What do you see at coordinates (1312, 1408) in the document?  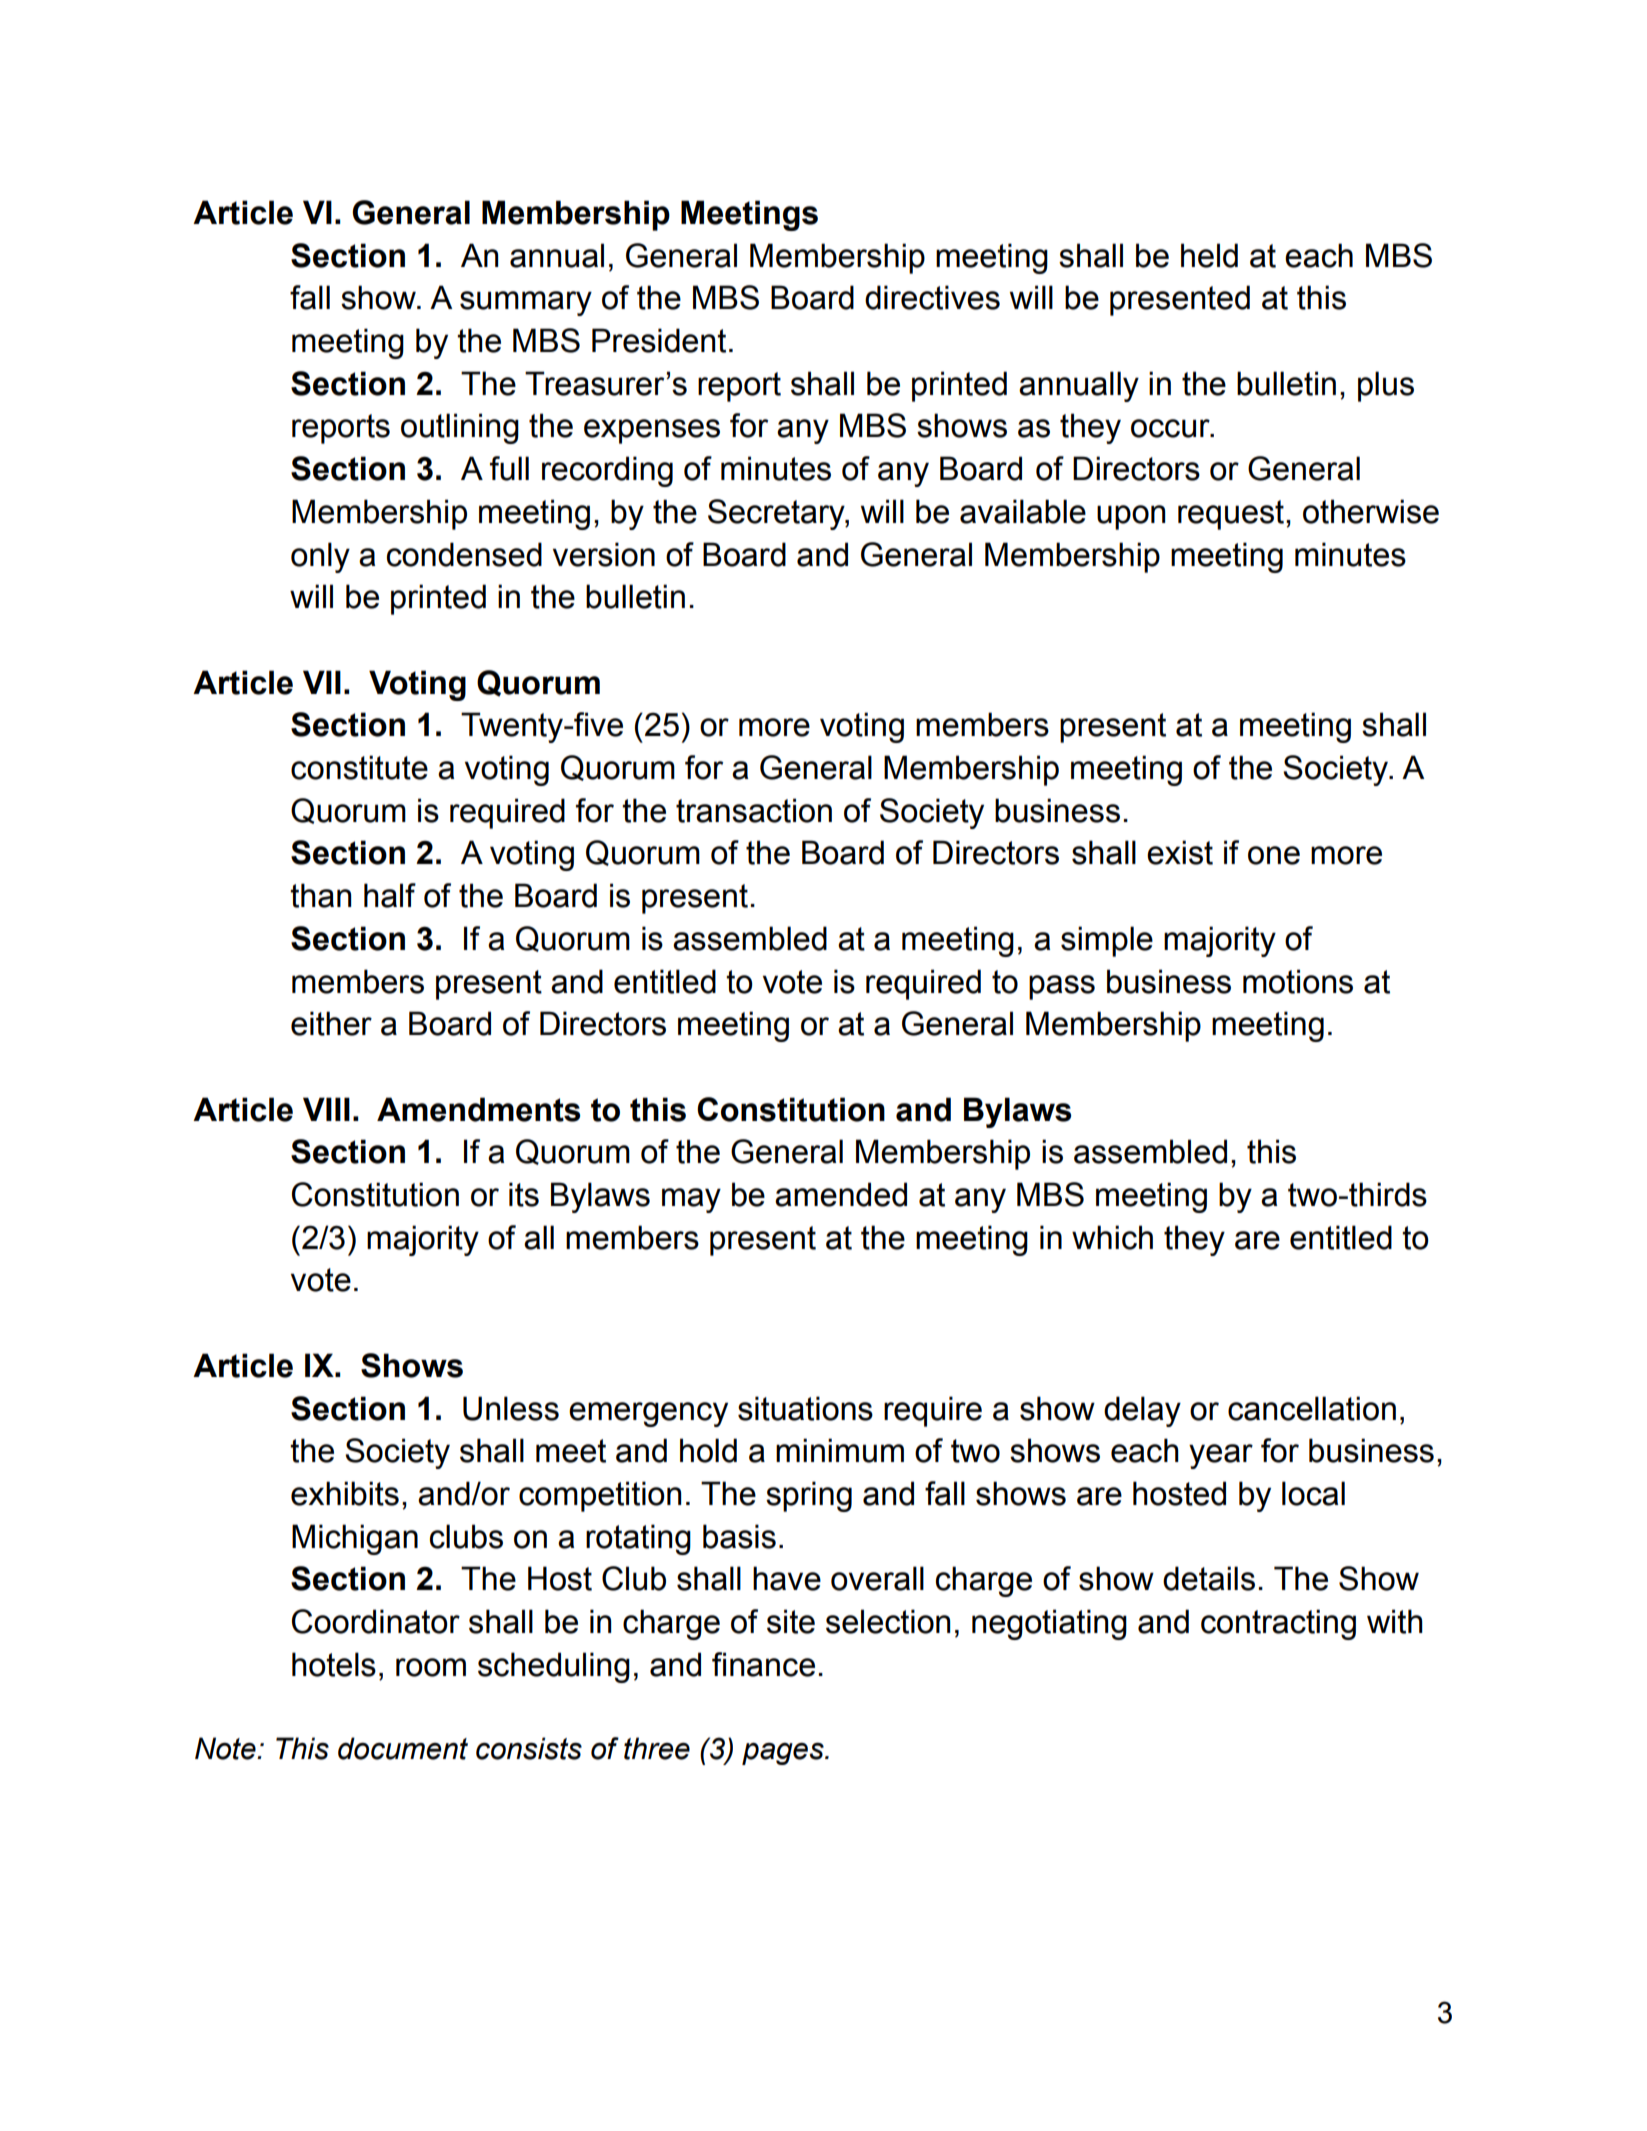 I see `cancellation` at bounding box center [1312, 1408].
